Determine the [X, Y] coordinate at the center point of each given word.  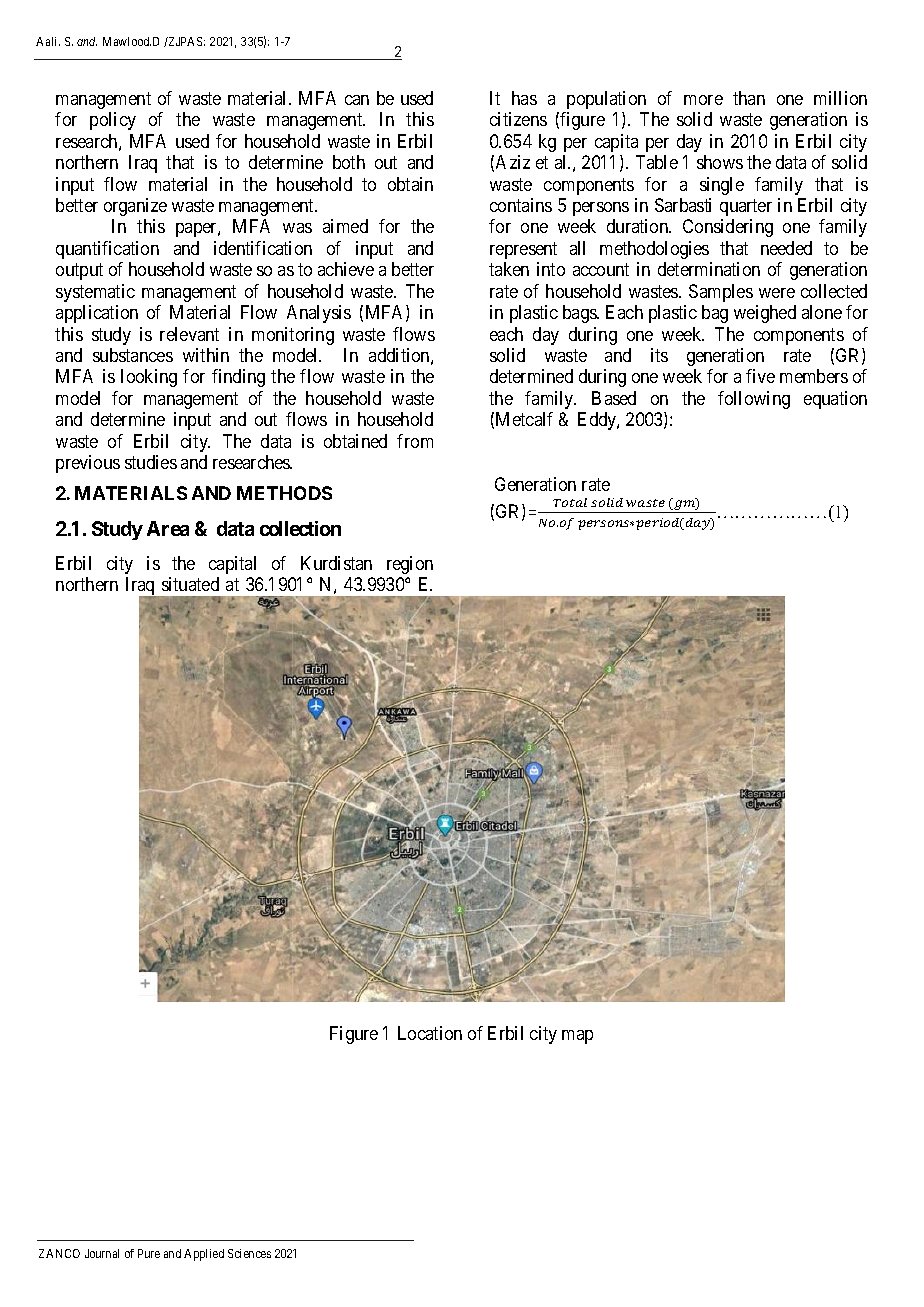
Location [430, 1033]
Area [168, 528]
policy [113, 121]
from [415, 441]
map [577, 1037]
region [410, 565]
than [749, 98]
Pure [149, 1253]
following [754, 400]
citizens [518, 119]
